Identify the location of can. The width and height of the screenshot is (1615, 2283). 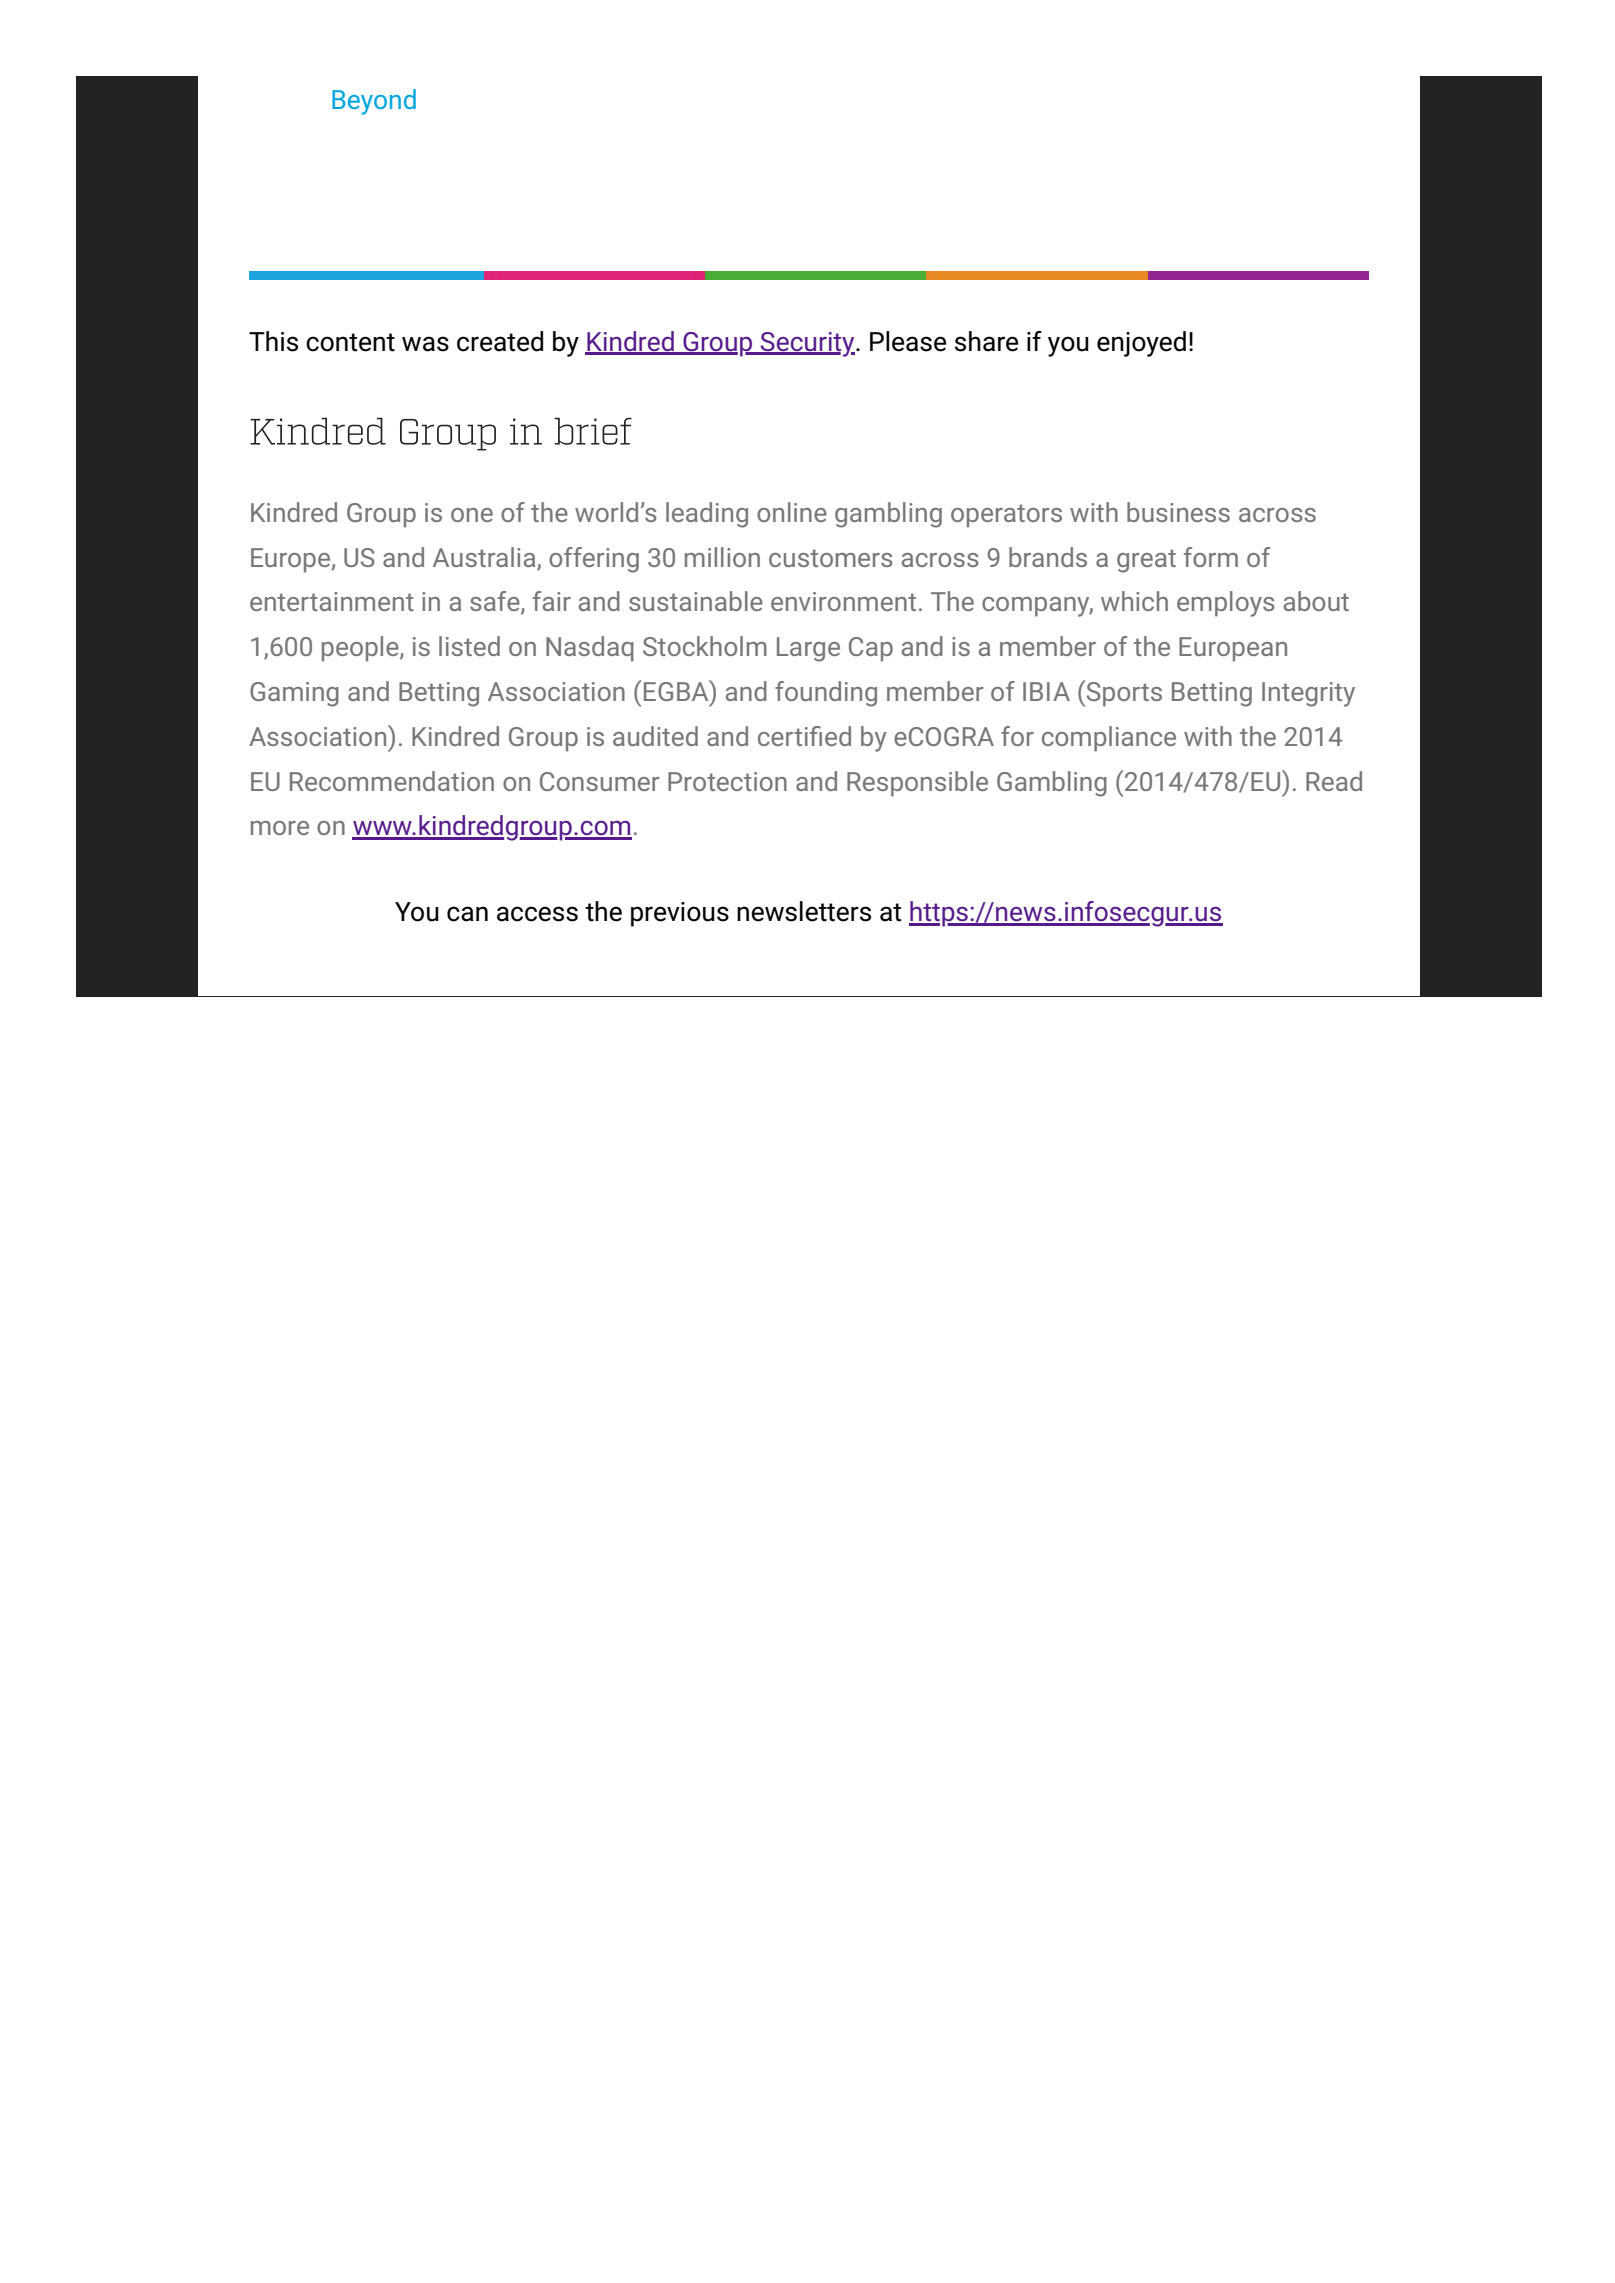
(467, 914).
